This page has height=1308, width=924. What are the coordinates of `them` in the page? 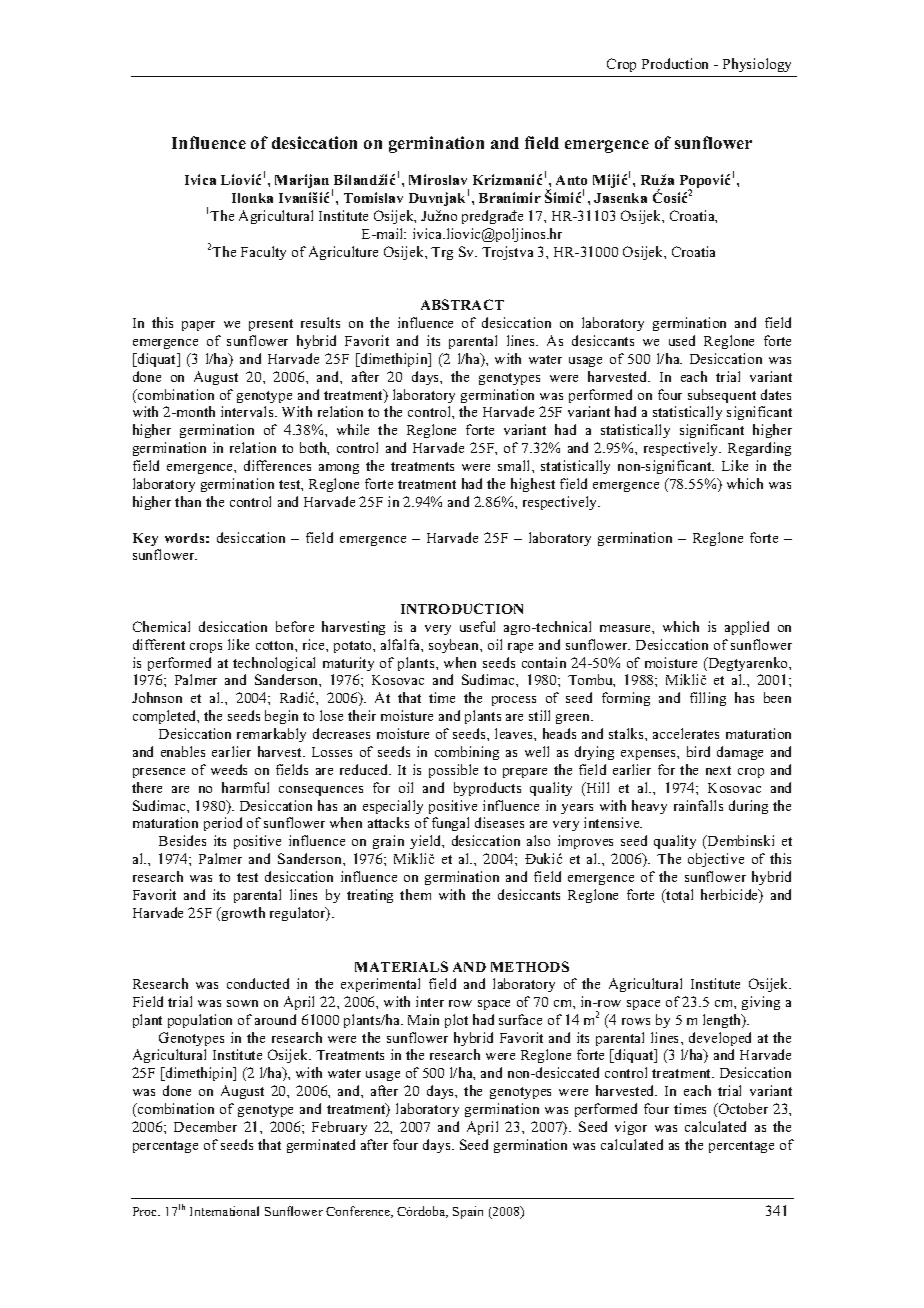 It's located at (415, 894).
